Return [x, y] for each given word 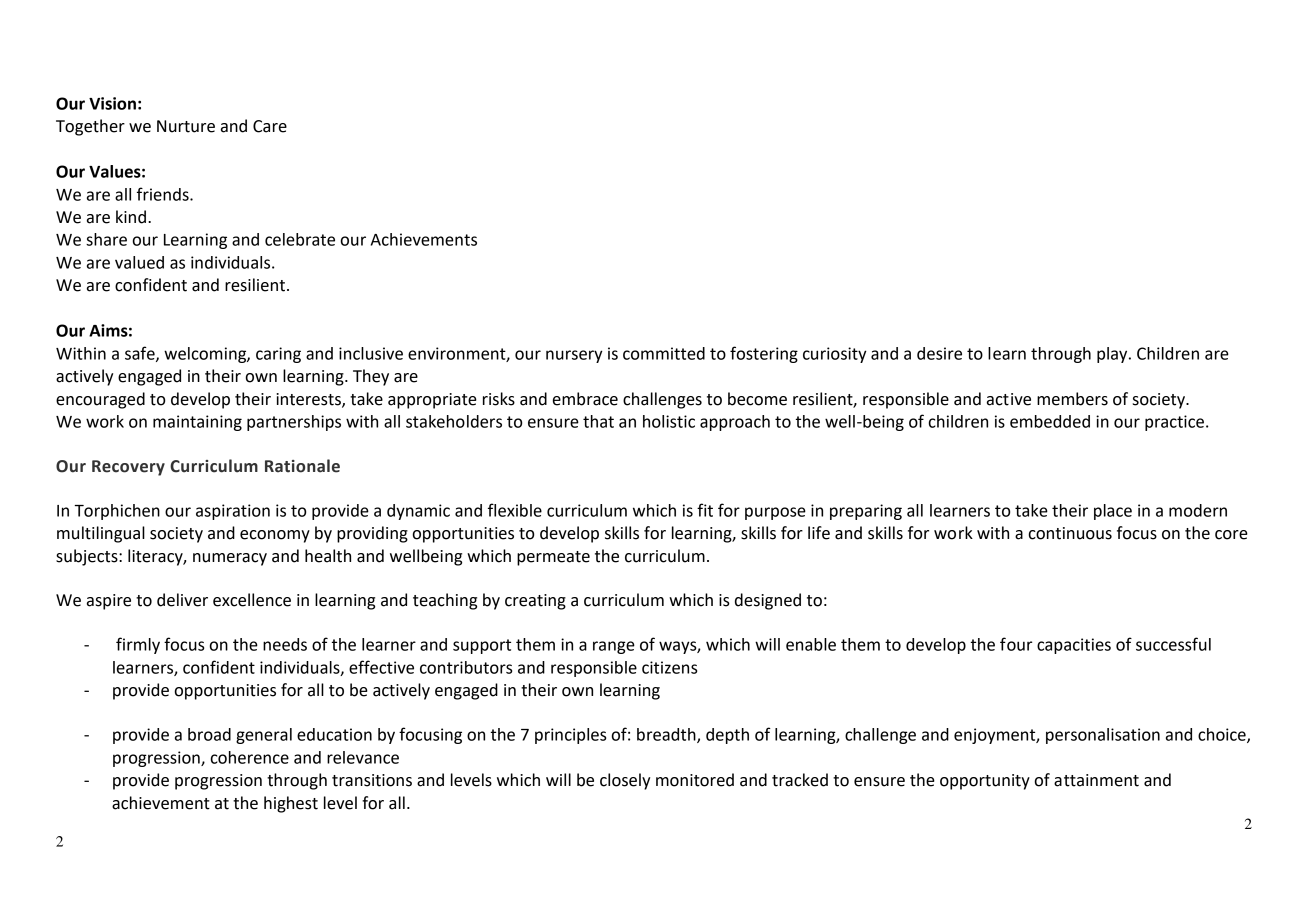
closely [625, 781]
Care [270, 126]
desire [939, 353]
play [1113, 355]
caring [278, 355]
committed [664, 353]
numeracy [230, 559]
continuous [1070, 533]
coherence [250, 757]
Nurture [186, 126]
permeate [553, 558]
